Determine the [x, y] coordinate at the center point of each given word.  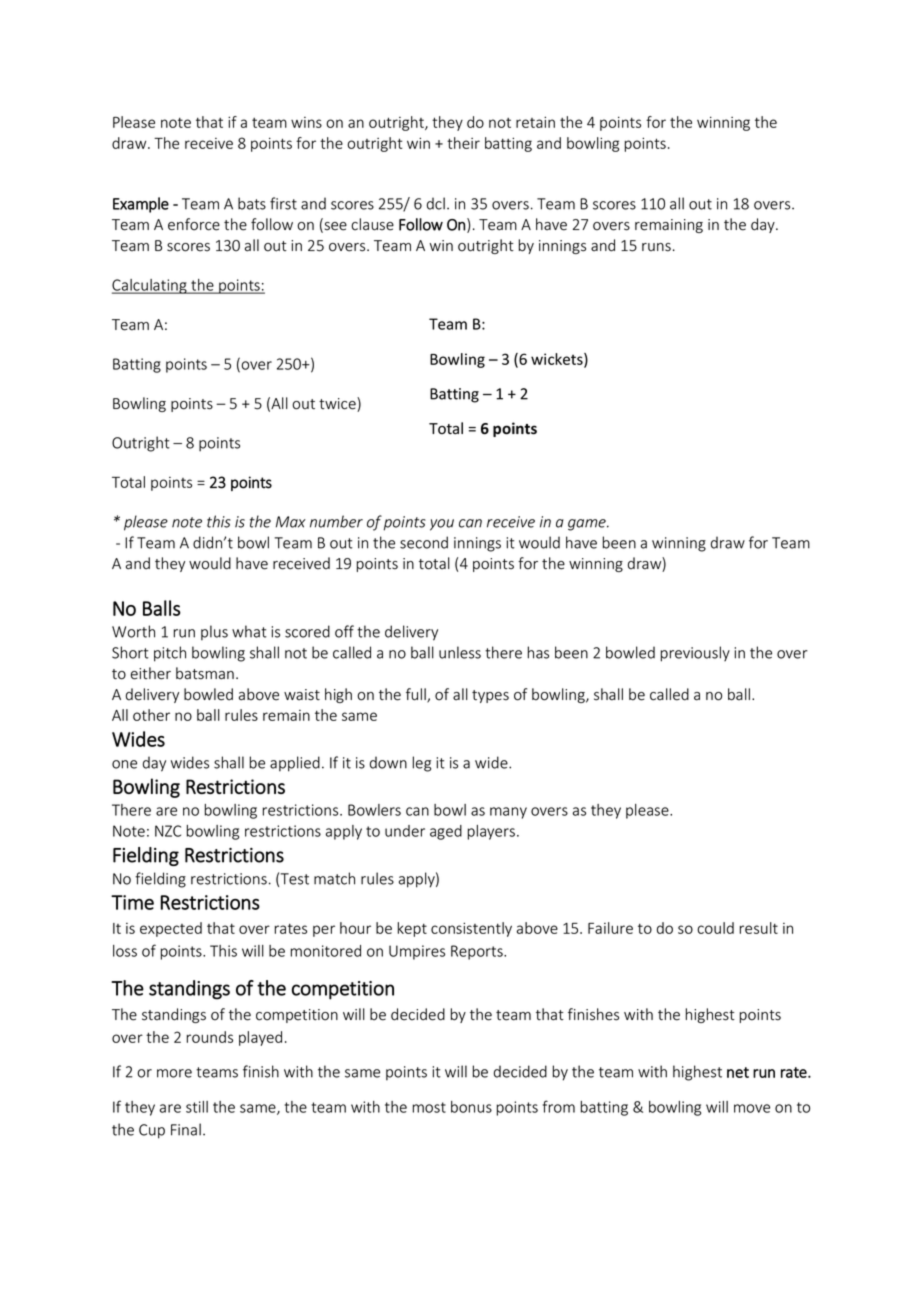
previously [695, 654]
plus [214, 632]
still [197, 1107]
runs [656, 247]
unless [460, 652]
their [463, 143]
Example [141, 205]
